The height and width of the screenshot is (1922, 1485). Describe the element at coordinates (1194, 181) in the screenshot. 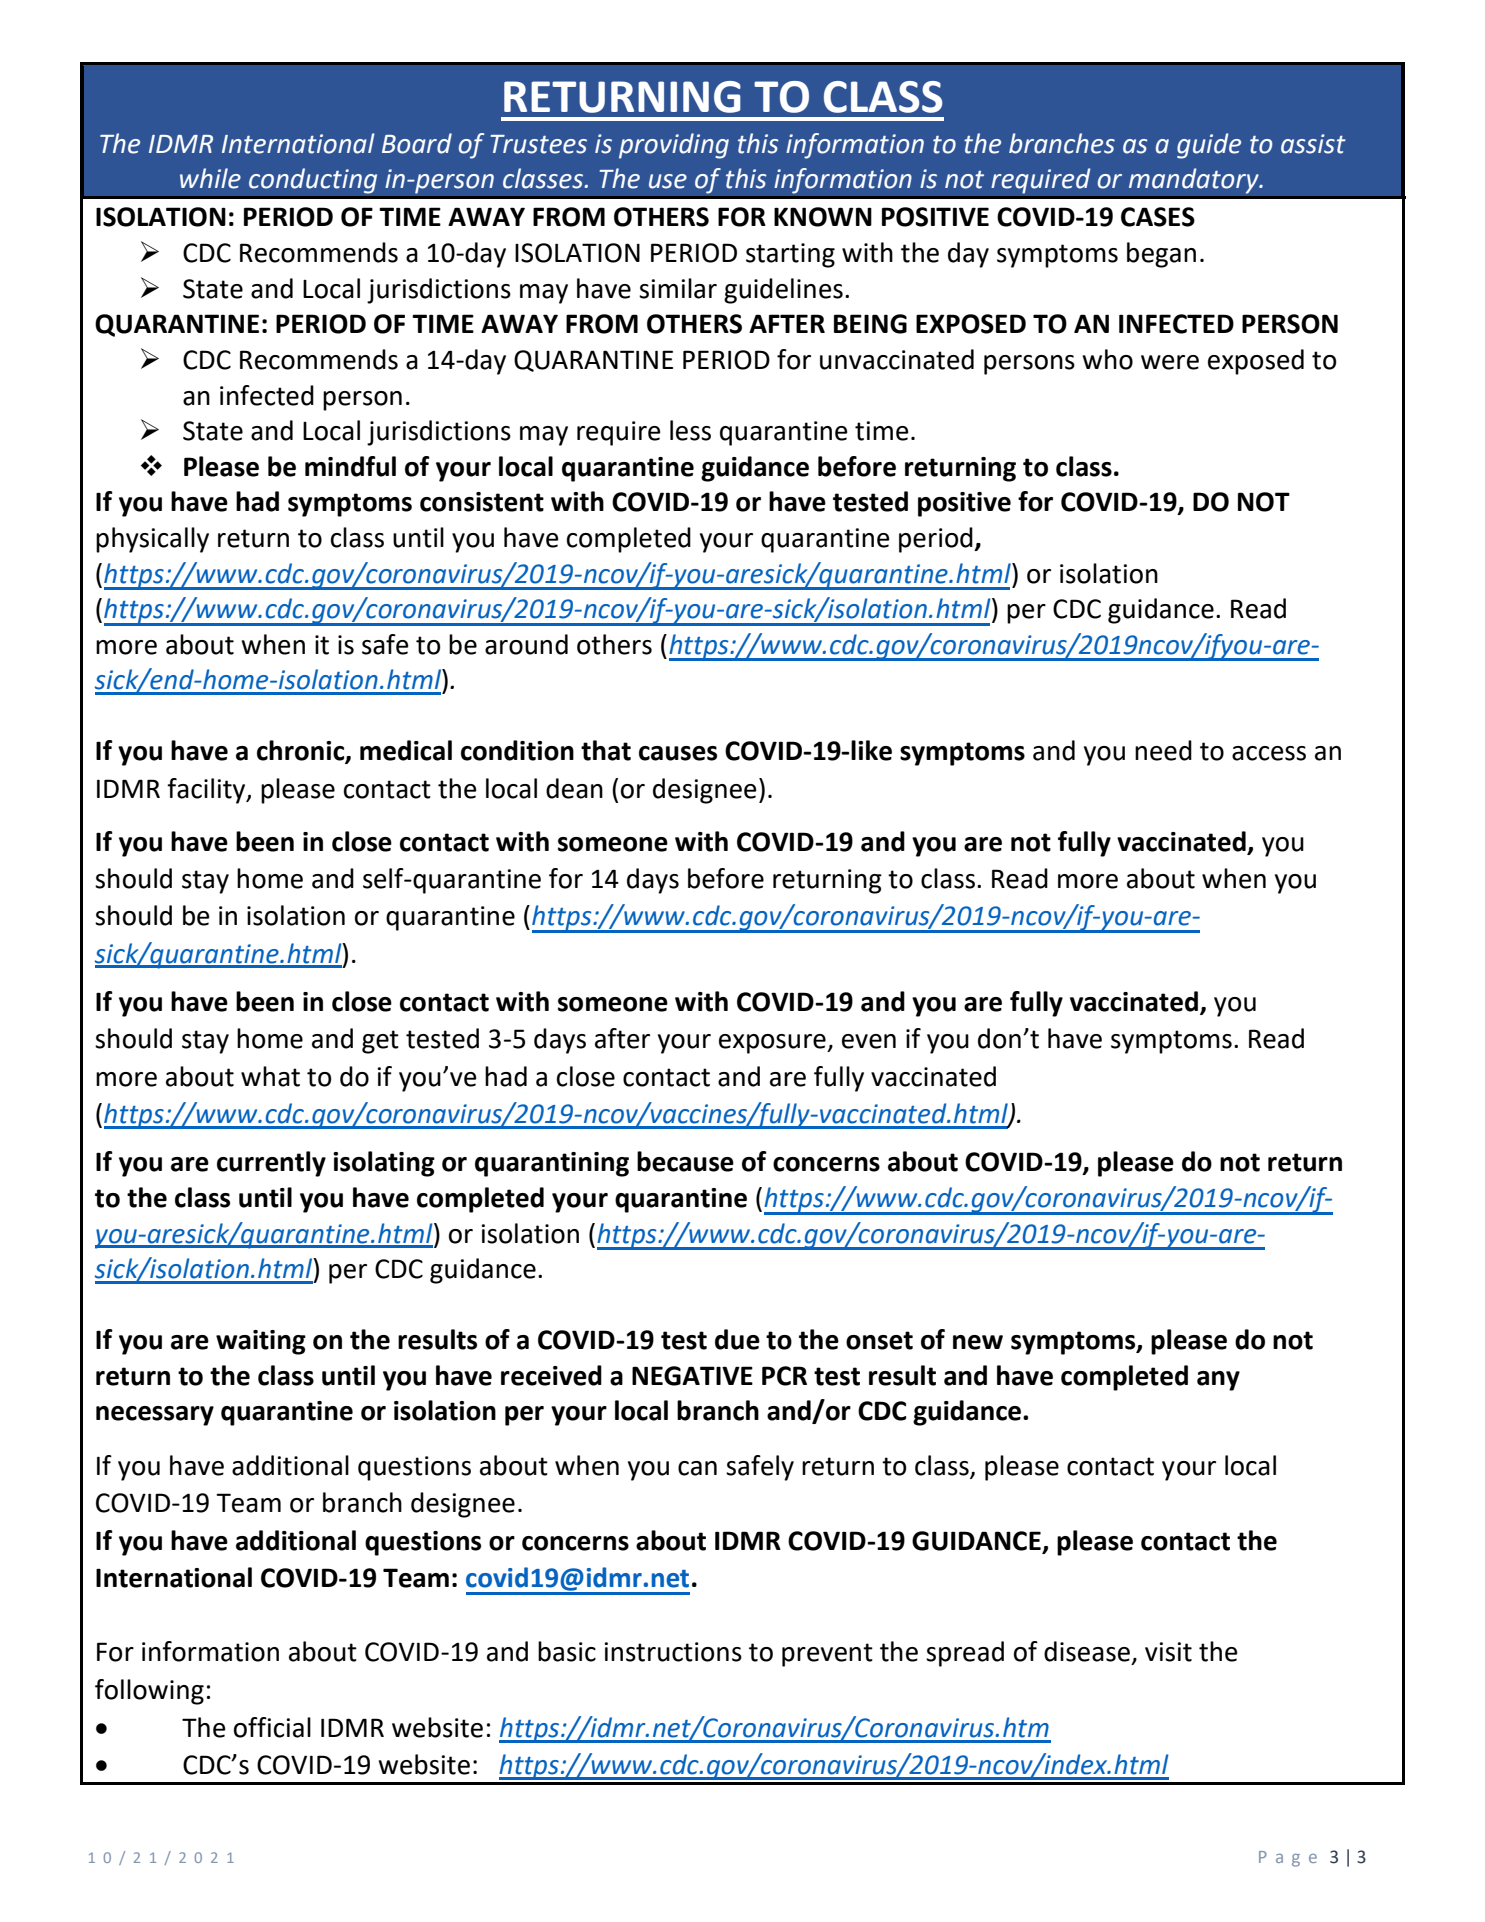

I see `mandatory` at that location.
